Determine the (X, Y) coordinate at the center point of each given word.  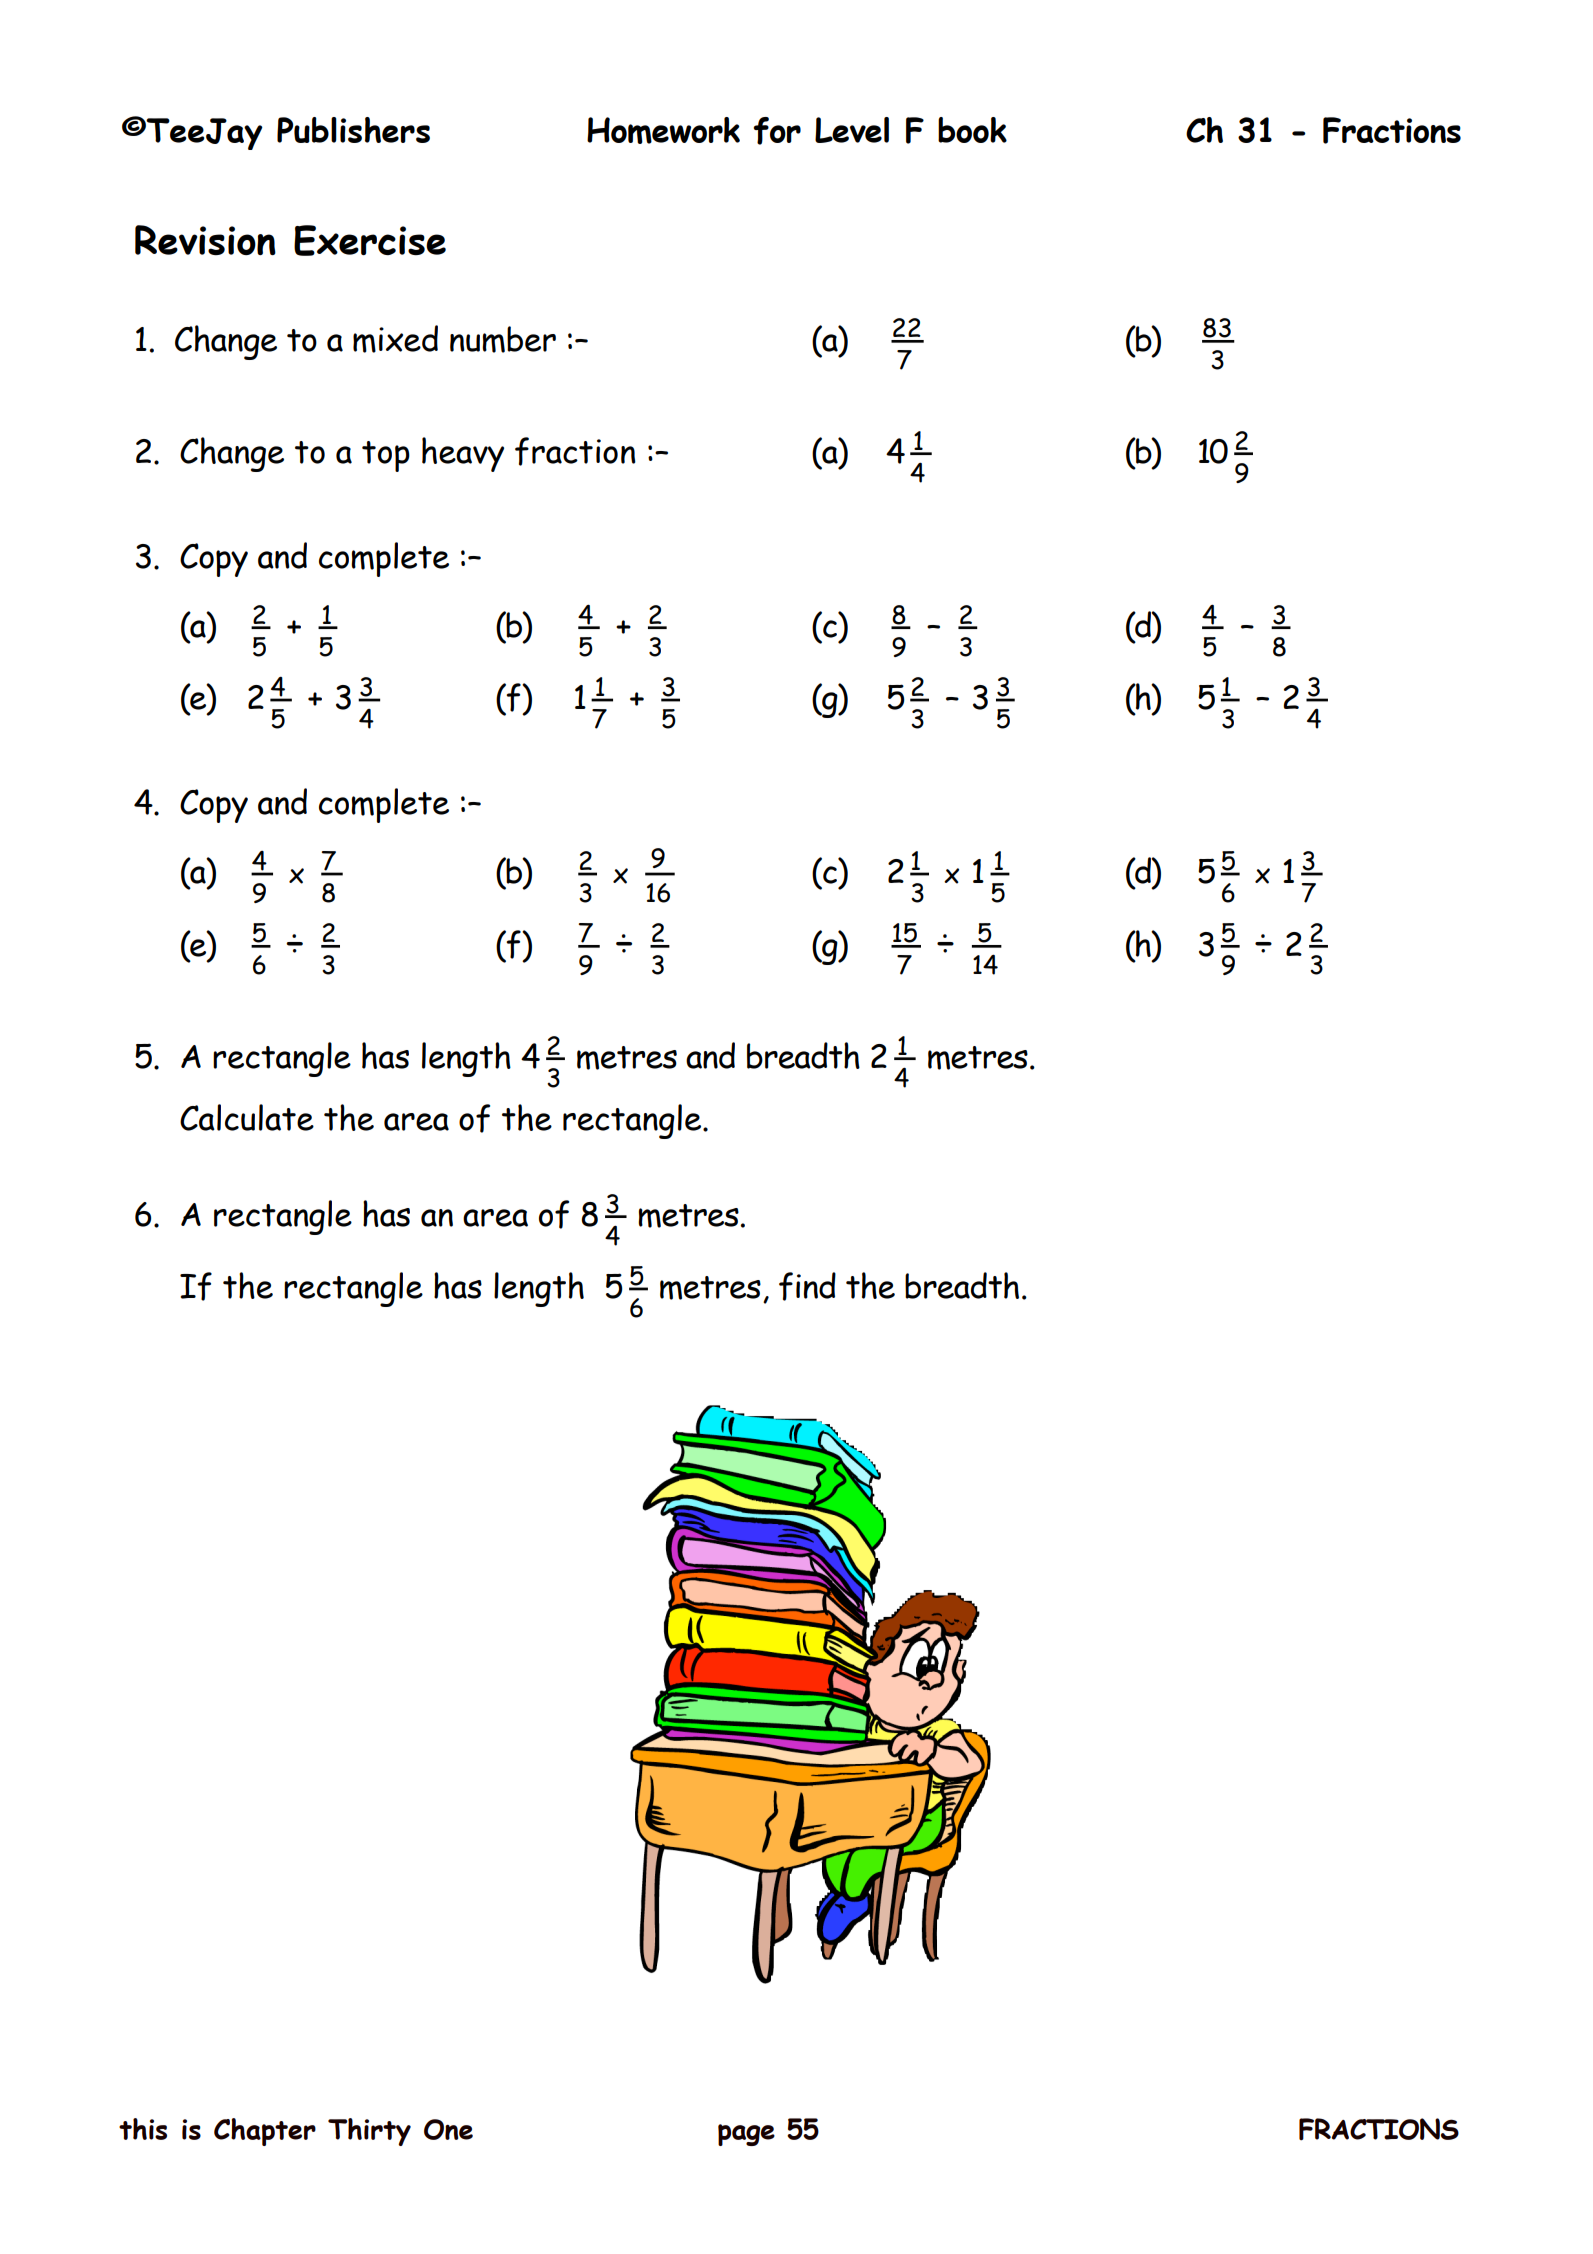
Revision (205, 240)
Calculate (247, 1117)
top (386, 456)
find (807, 1286)
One (448, 2129)
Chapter (265, 2132)
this (143, 2129)
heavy (463, 454)
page (746, 2135)
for (777, 131)
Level (852, 130)
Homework (663, 130)
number (503, 339)
